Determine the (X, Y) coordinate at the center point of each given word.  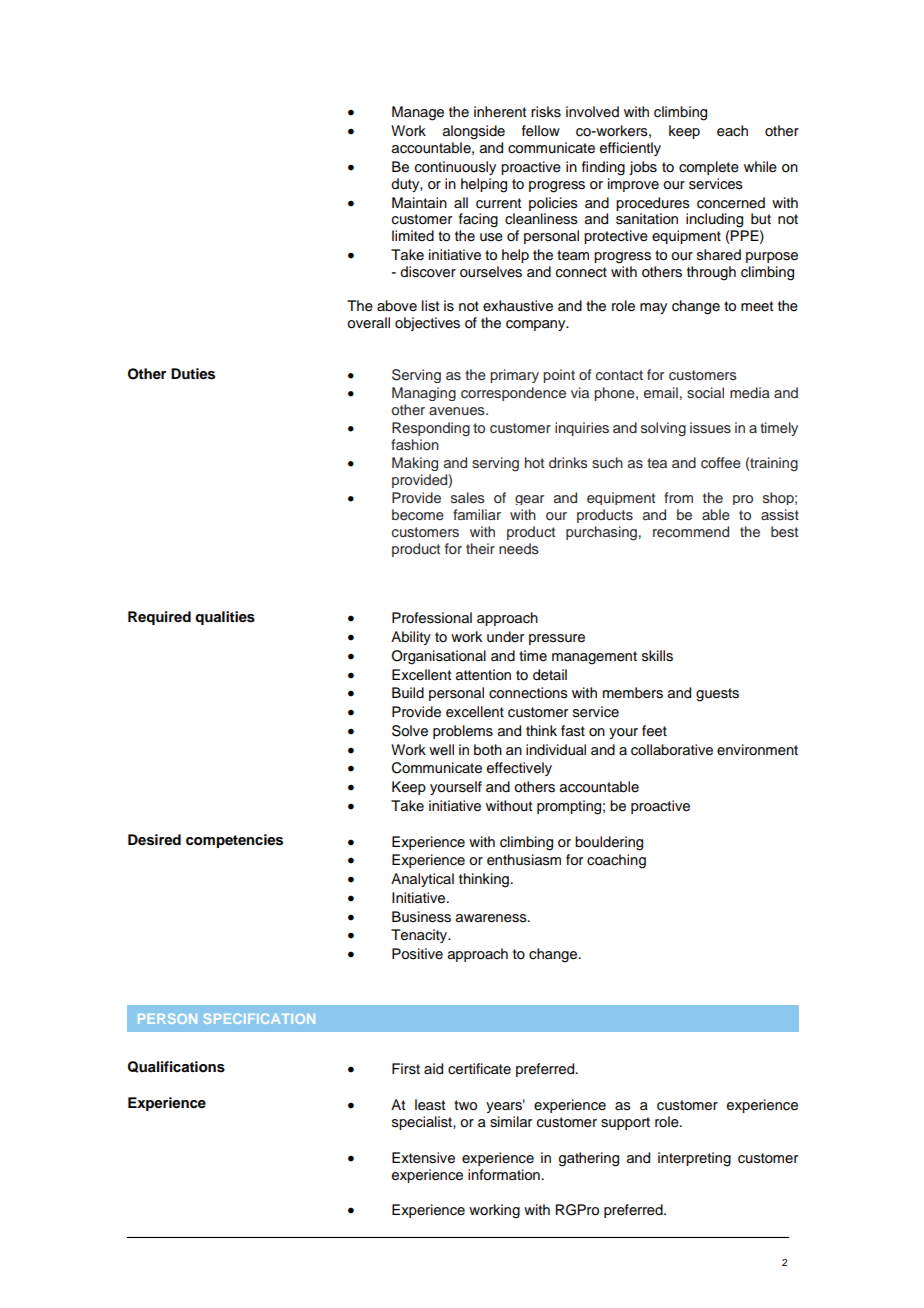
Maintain (419, 203)
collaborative (672, 750)
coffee (721, 462)
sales (467, 497)
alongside (474, 132)
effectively (519, 769)
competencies (234, 841)
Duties (193, 374)
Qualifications (176, 1067)
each (732, 131)
